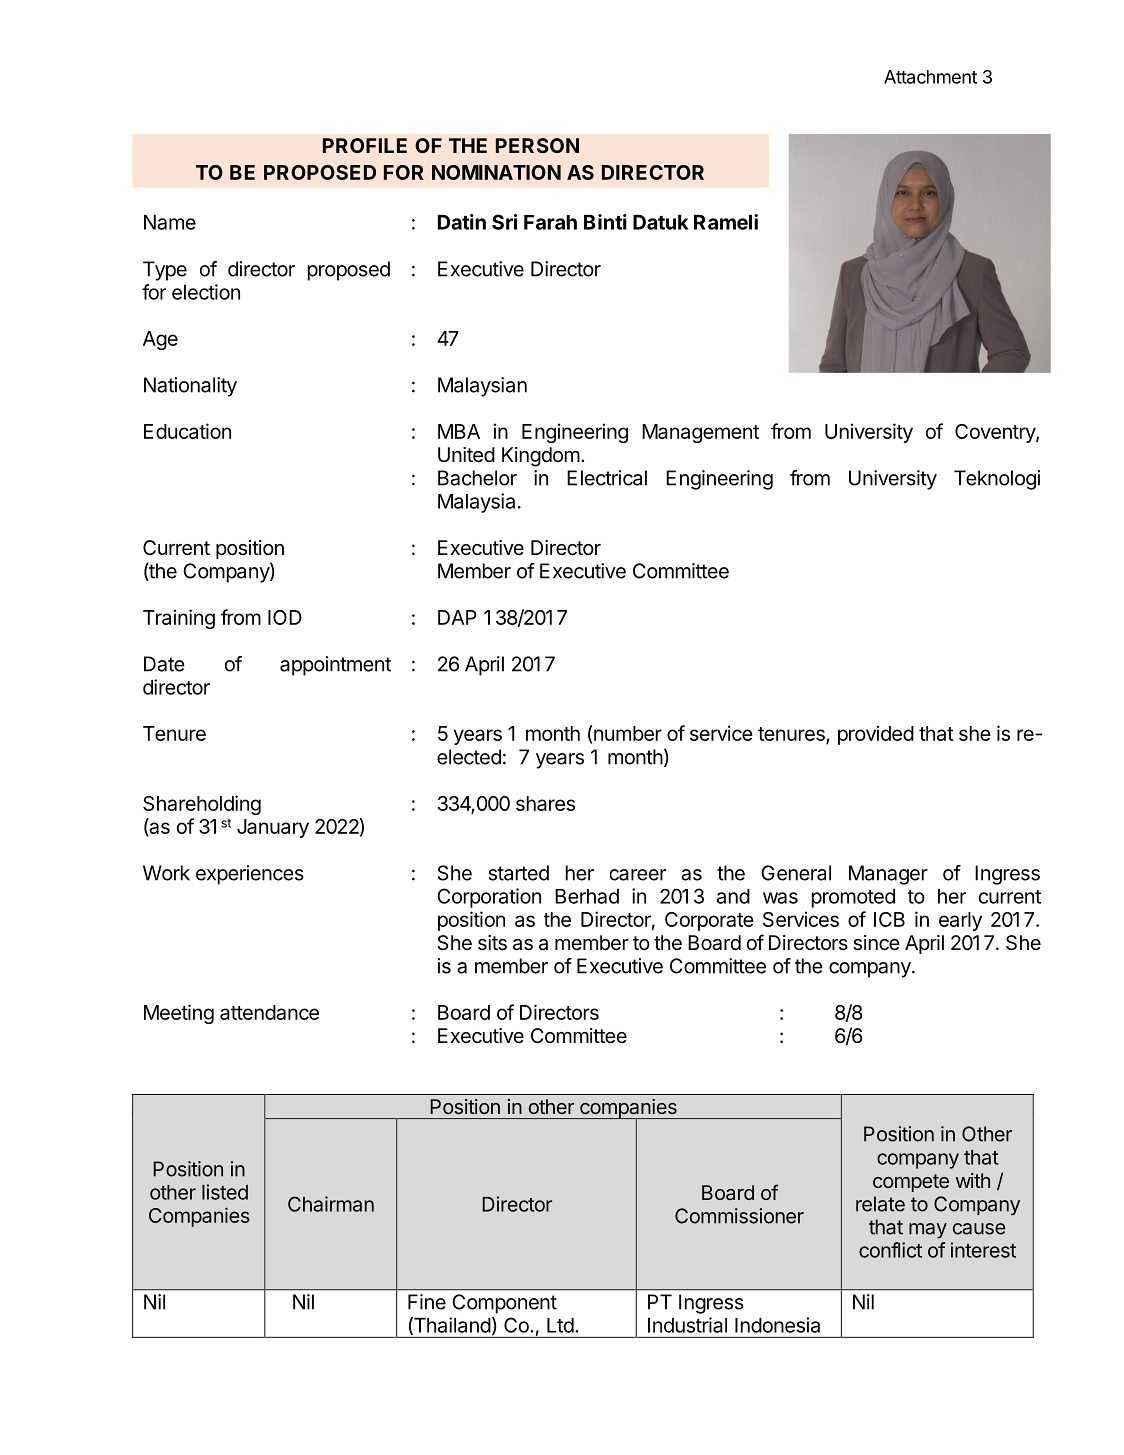  I want to click on appointment, so click(335, 666).
